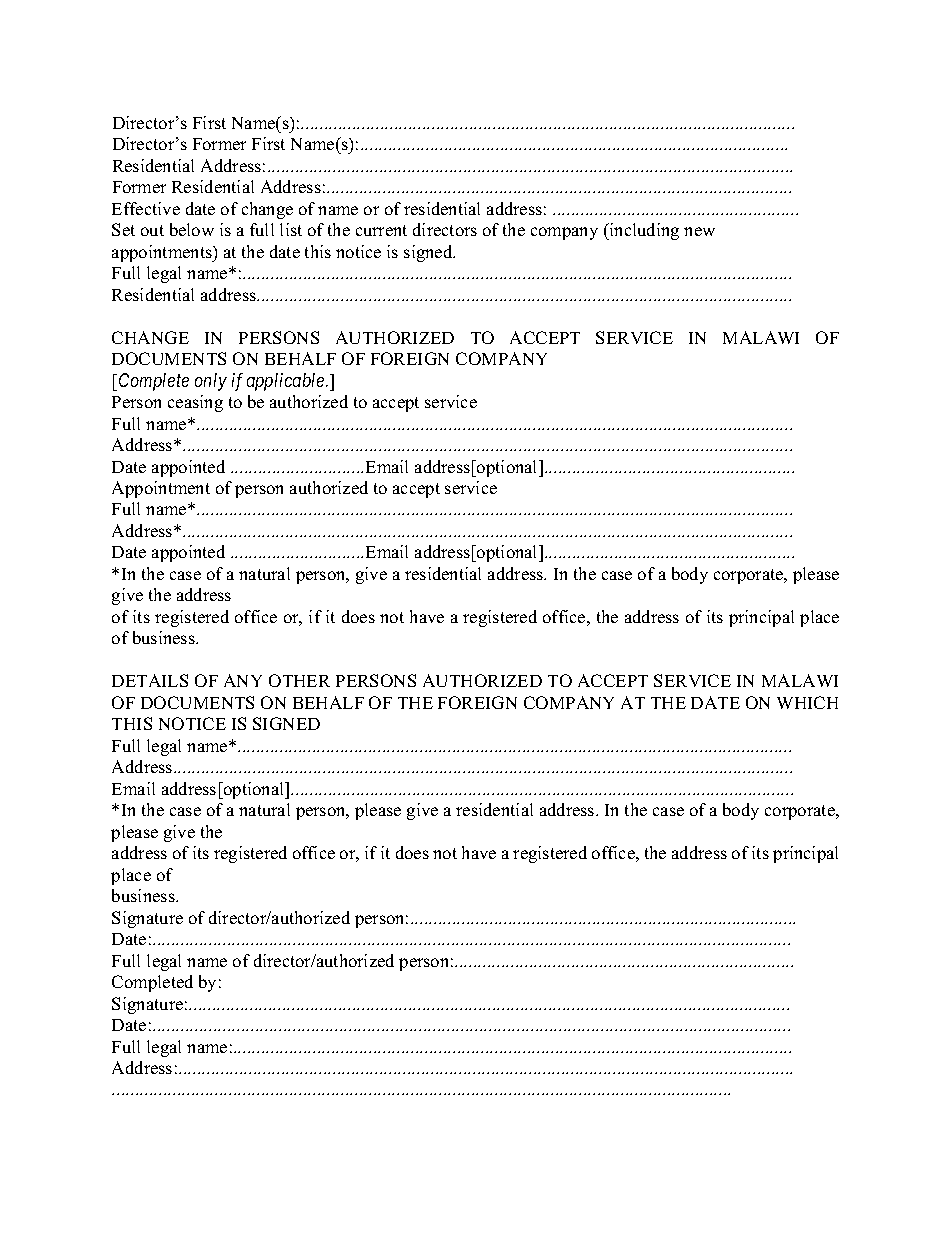  What do you see at coordinates (299, 680) in the page?
I see `OTHER` at bounding box center [299, 680].
